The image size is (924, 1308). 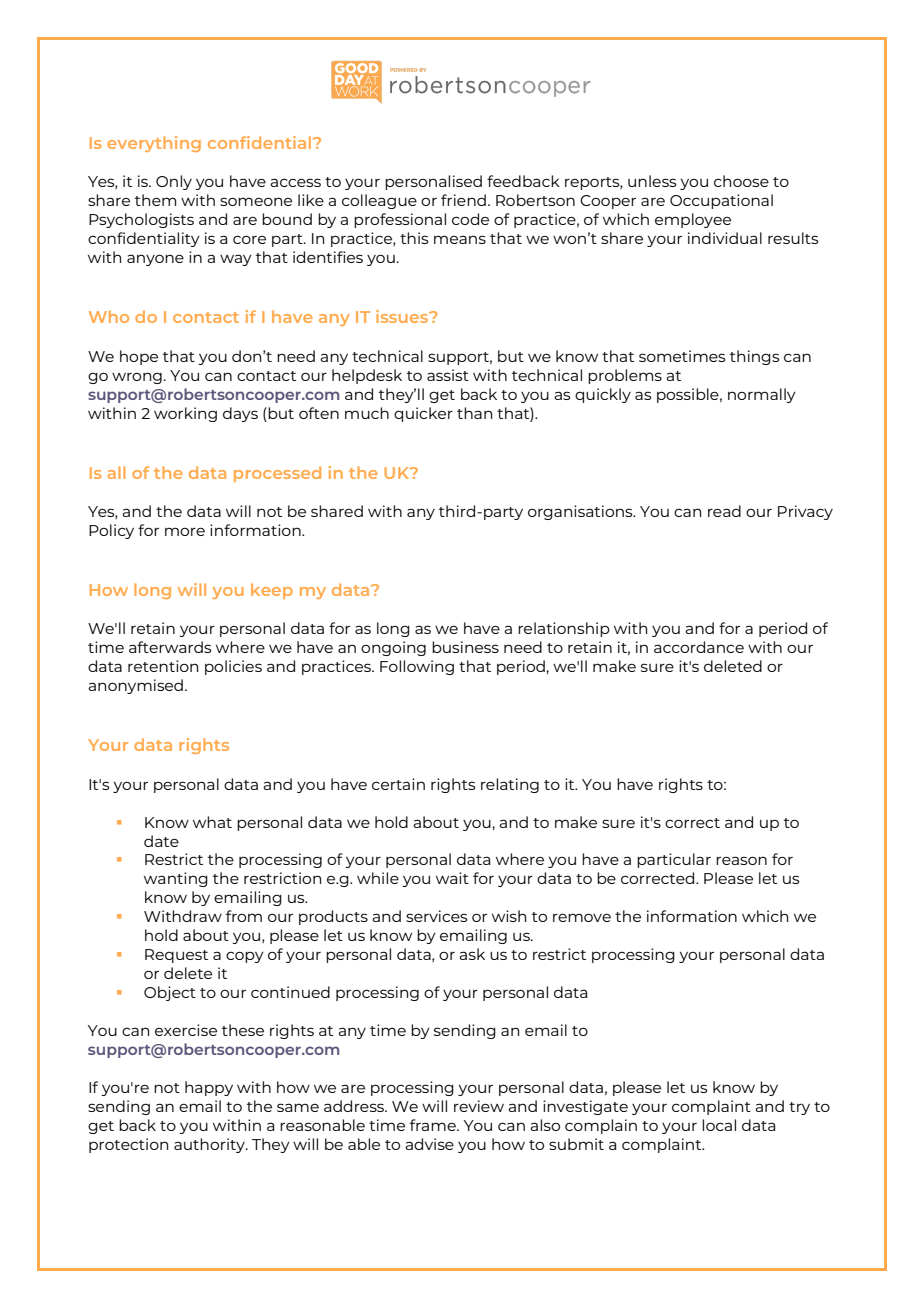 What do you see at coordinates (209, 1088) in the screenshot?
I see `happy` at bounding box center [209, 1088].
